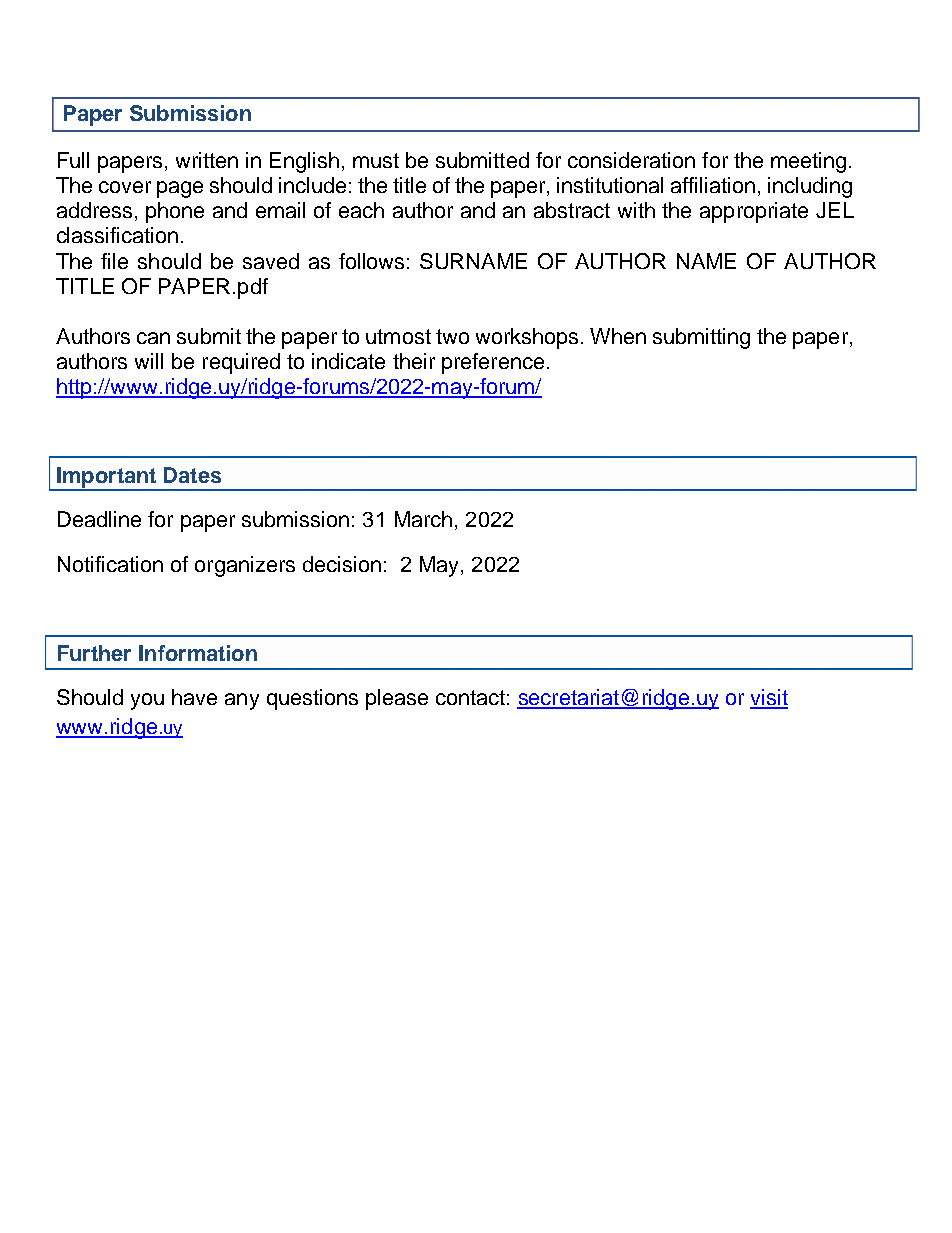 Image resolution: width=952 pixels, height=1233 pixels. What do you see at coordinates (713, 185) in the document?
I see `affiliation` at bounding box center [713, 185].
